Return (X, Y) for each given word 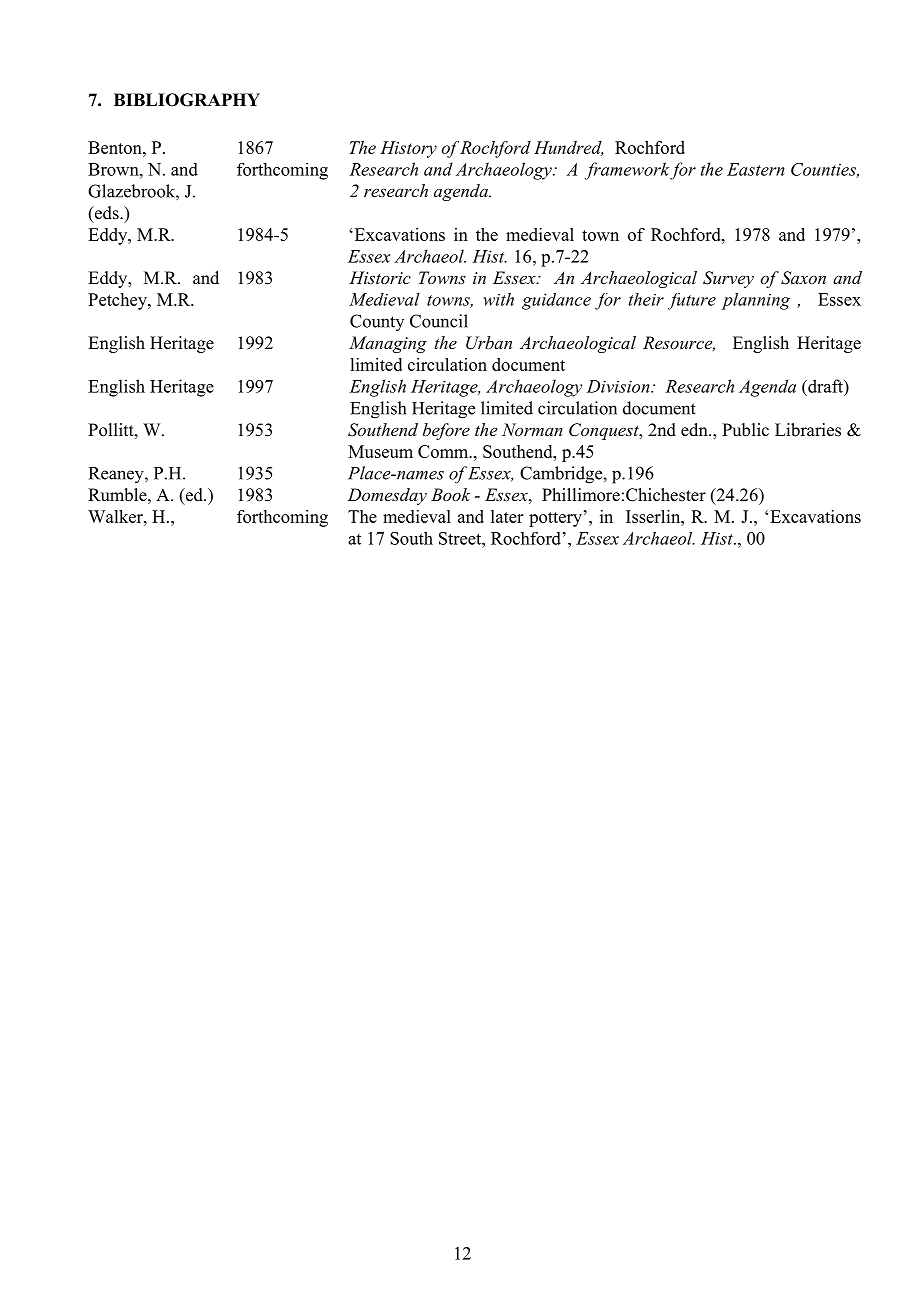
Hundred (568, 148)
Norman (532, 429)
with (498, 299)
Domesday (387, 496)
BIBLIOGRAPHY (187, 100)
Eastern (756, 169)
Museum (380, 451)
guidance (556, 301)
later (507, 516)
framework (627, 171)
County (377, 322)
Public (745, 430)
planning (756, 301)
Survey (728, 279)
